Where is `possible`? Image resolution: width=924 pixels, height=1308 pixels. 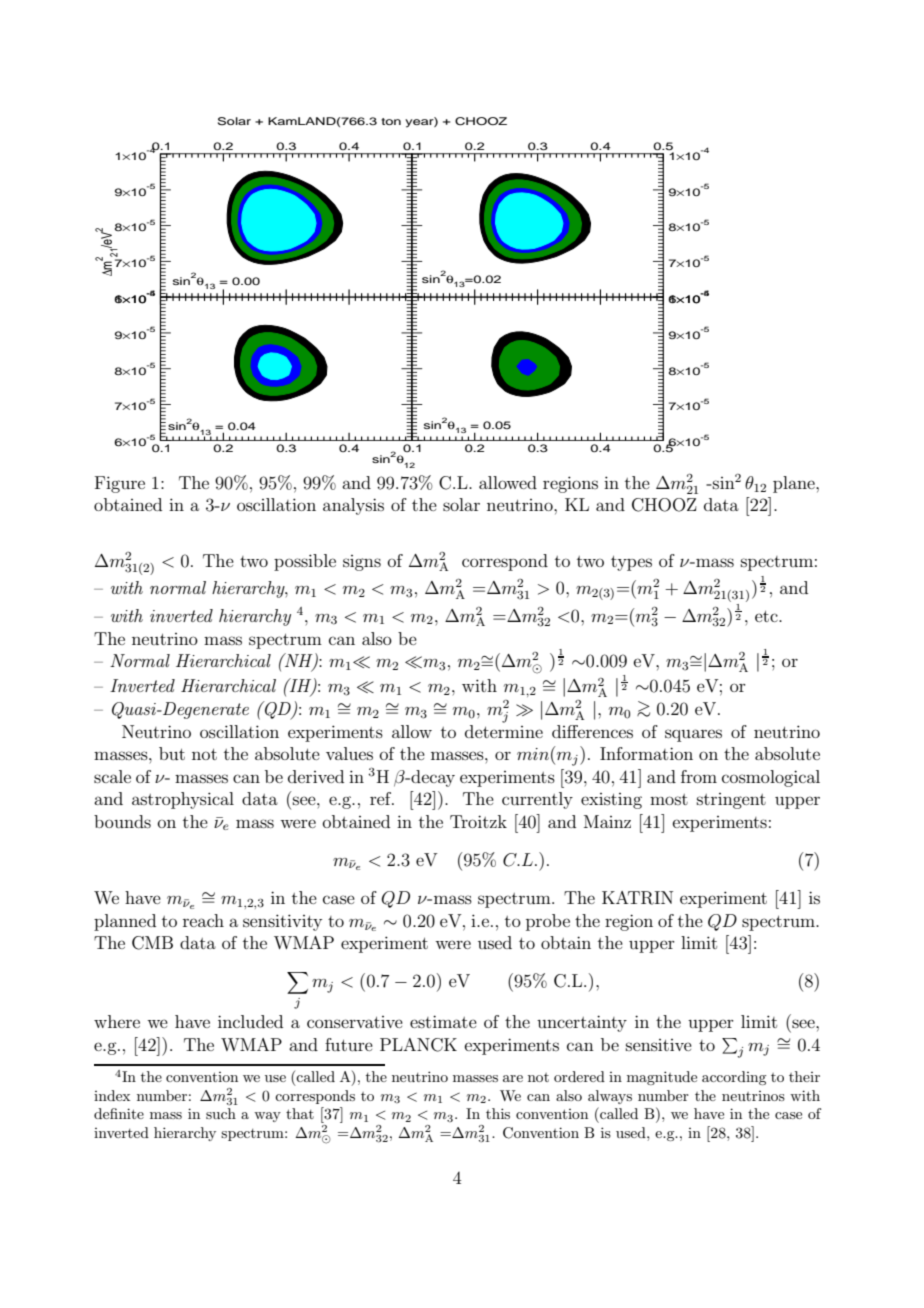
possible is located at coordinates (305, 562).
